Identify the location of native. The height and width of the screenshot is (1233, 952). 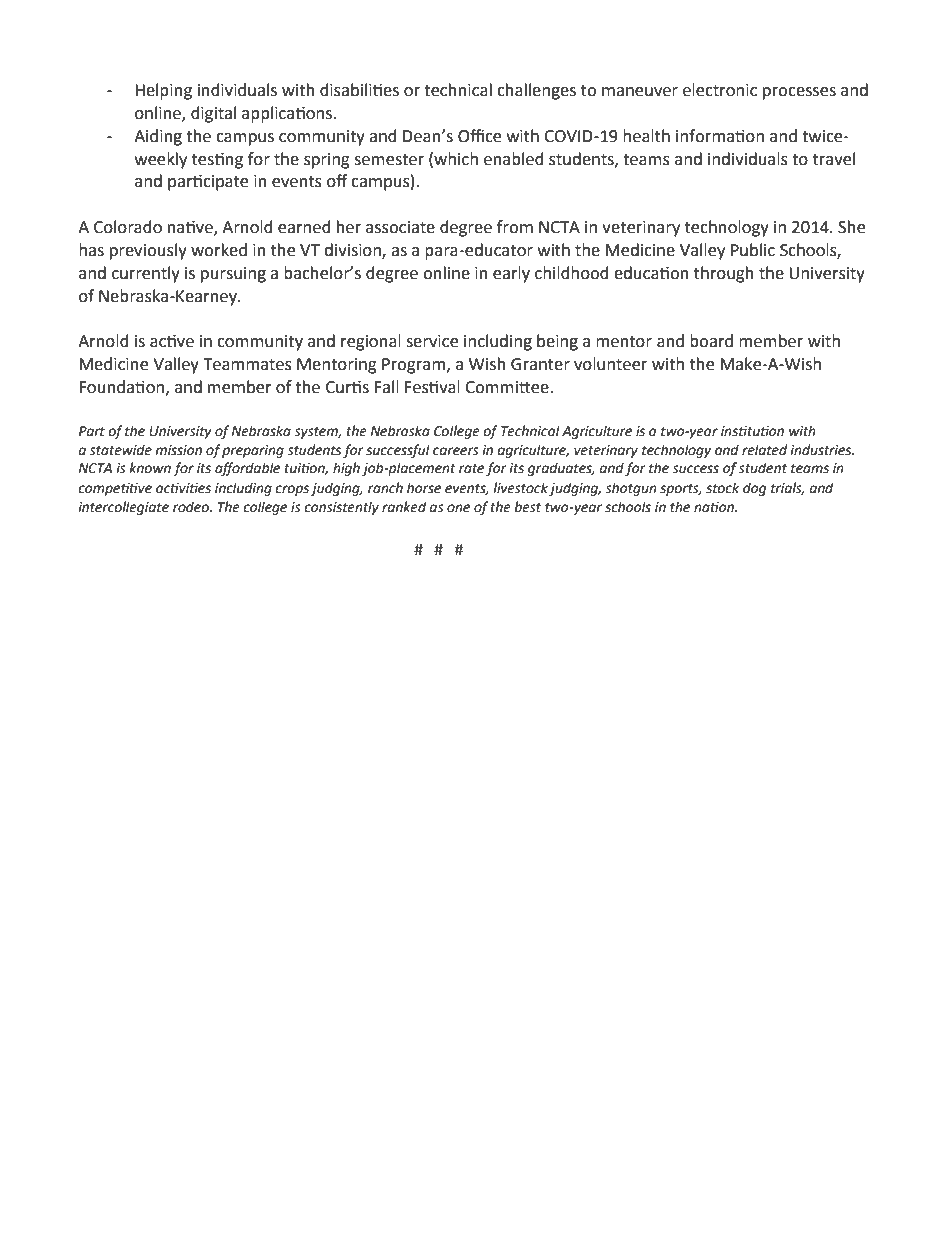
(191, 228).
